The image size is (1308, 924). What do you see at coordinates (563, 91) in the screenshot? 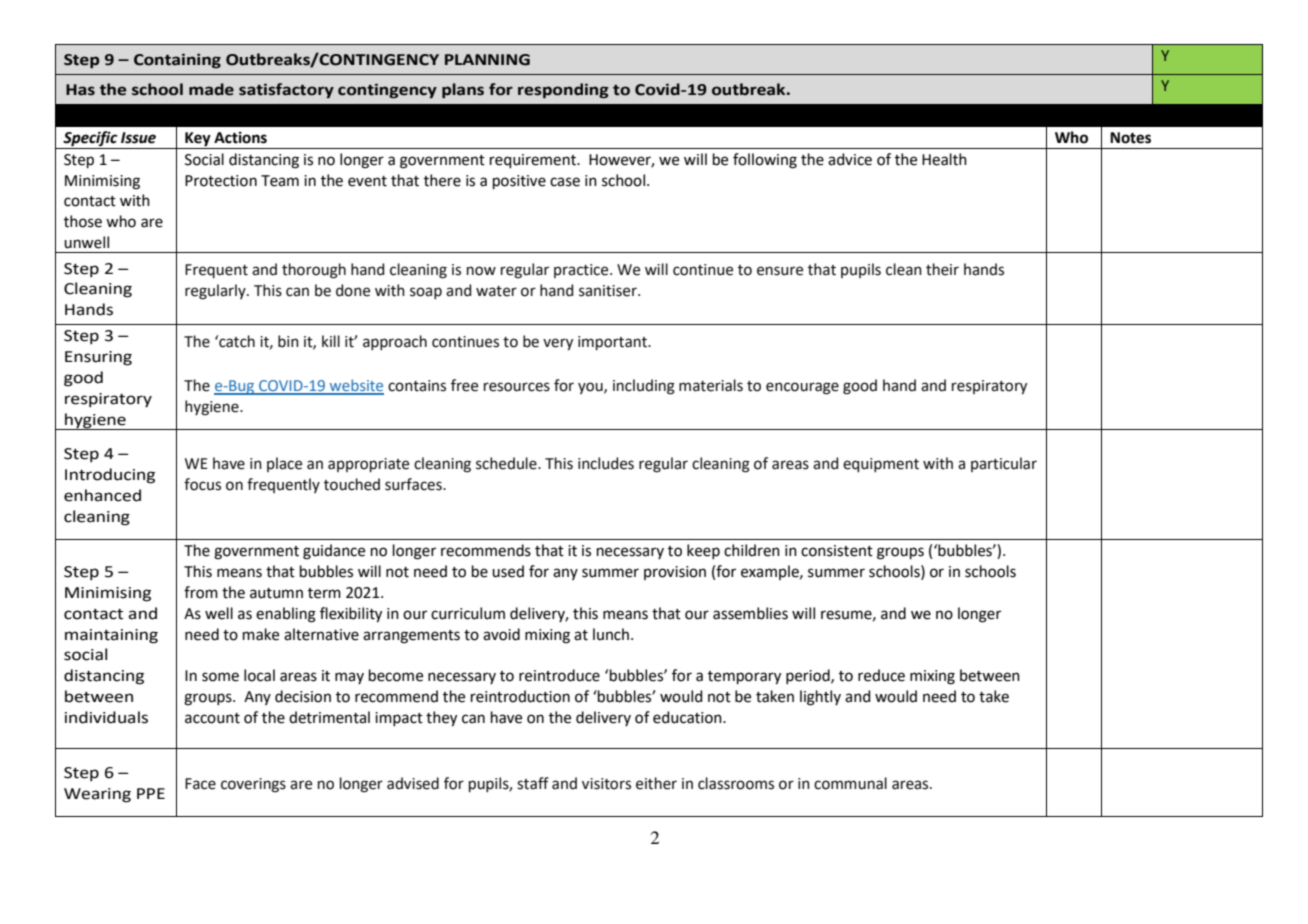
I see `responding` at bounding box center [563, 91].
